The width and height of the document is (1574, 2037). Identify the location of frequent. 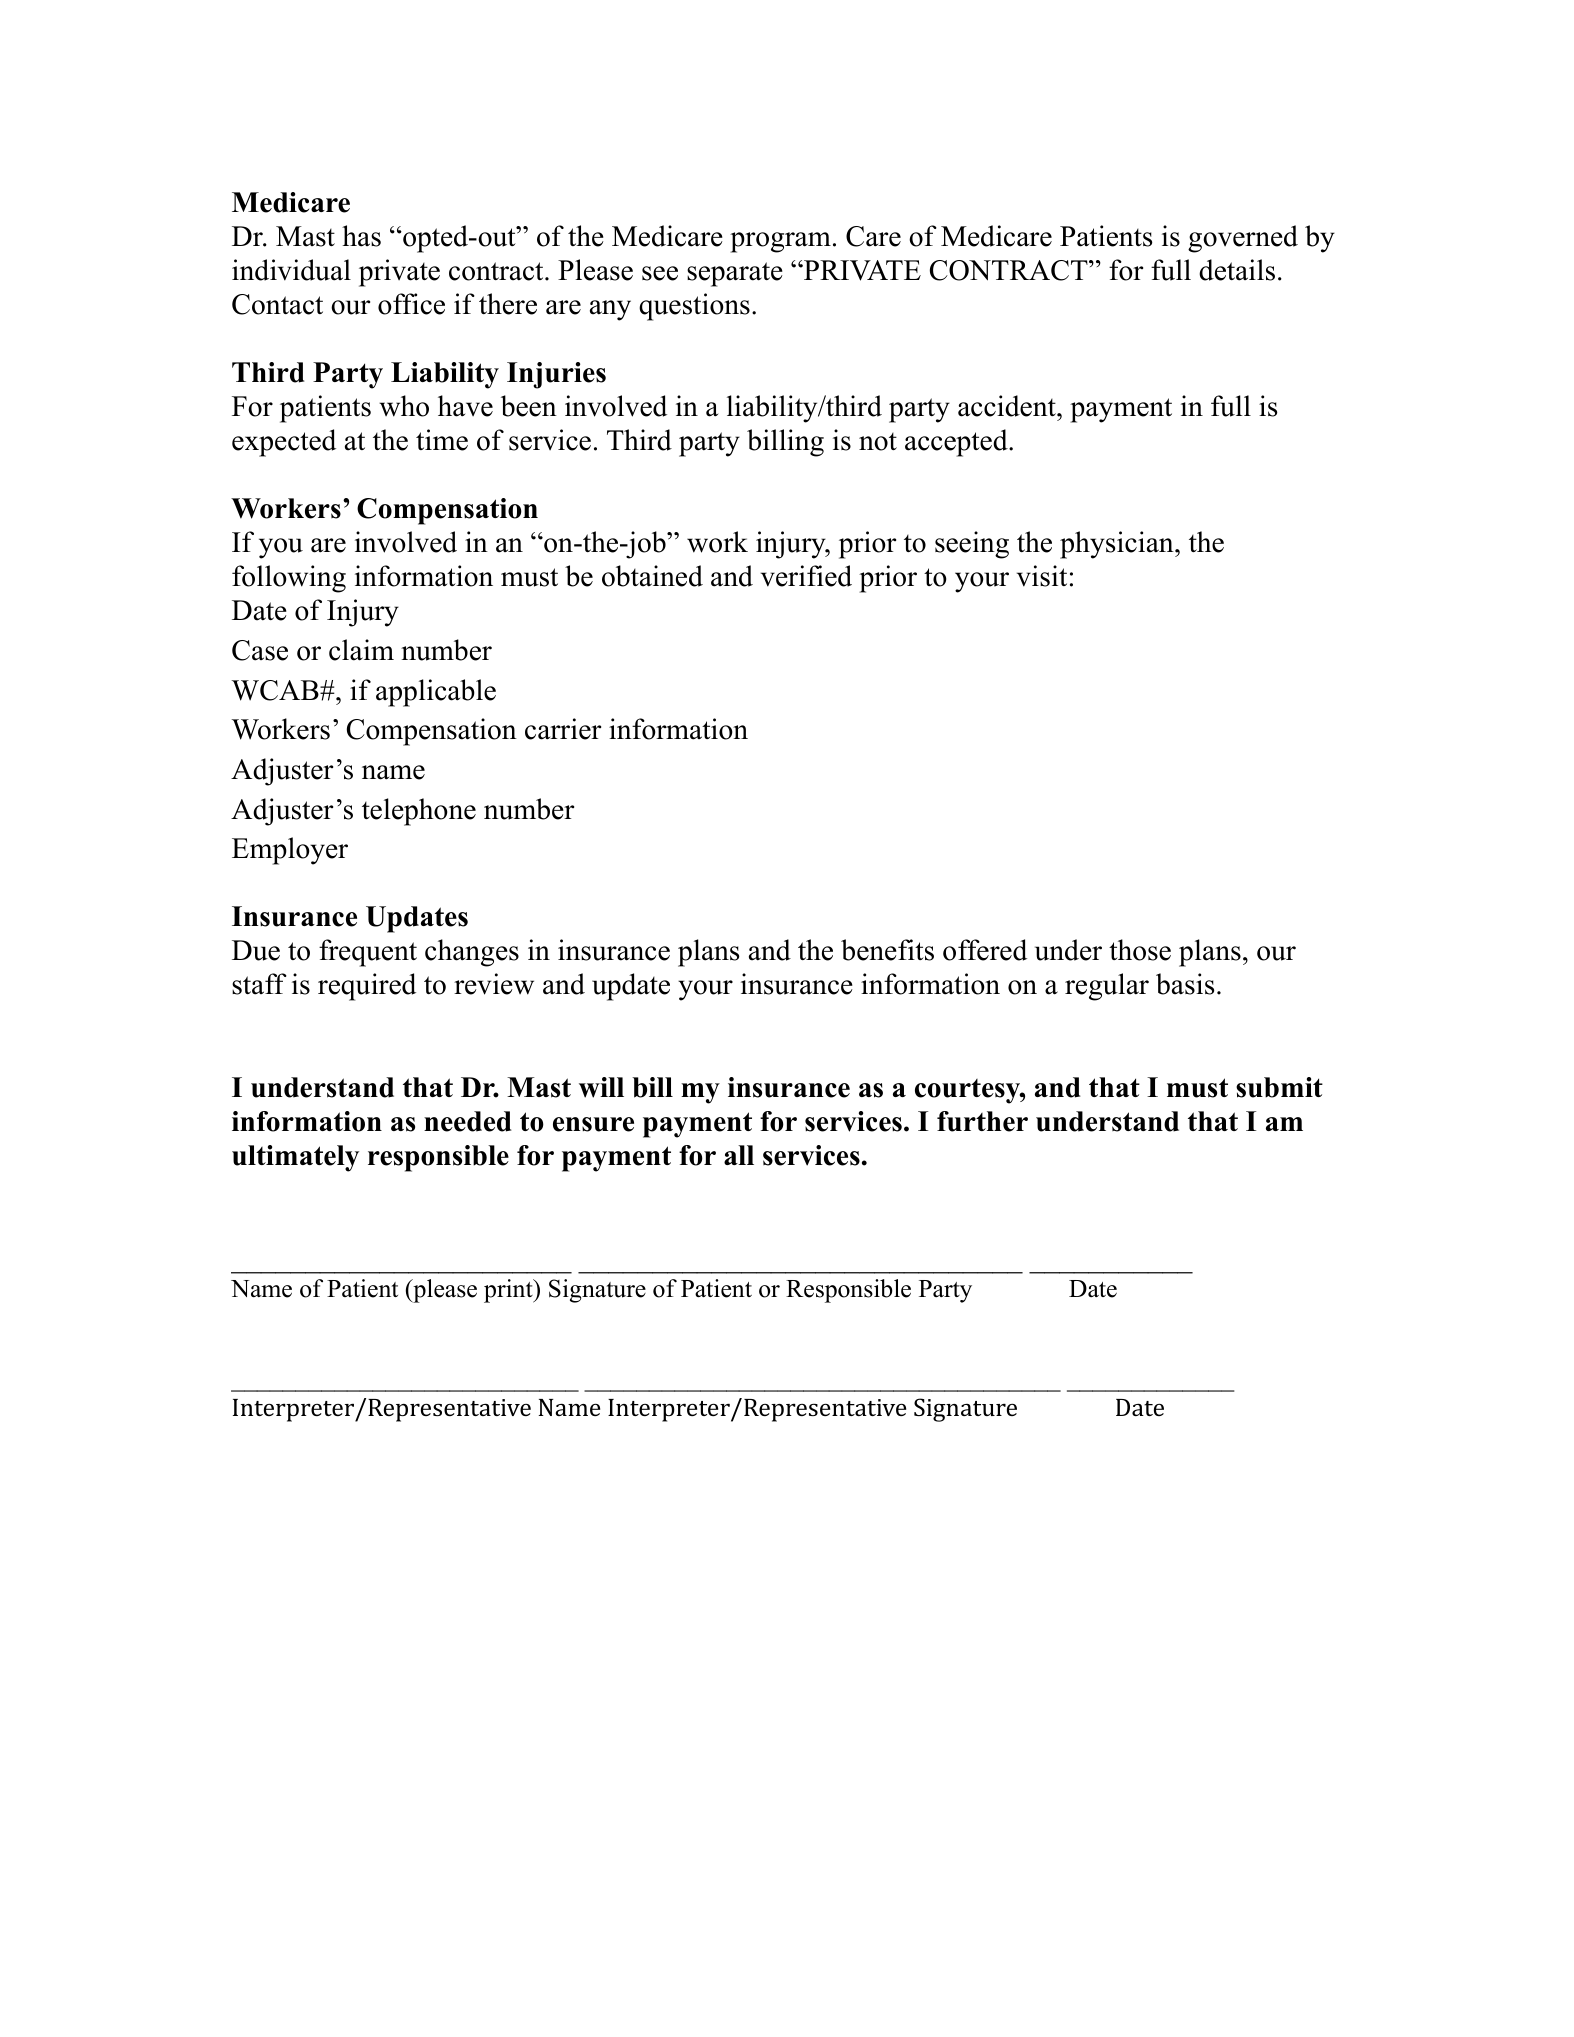
(368, 953).
